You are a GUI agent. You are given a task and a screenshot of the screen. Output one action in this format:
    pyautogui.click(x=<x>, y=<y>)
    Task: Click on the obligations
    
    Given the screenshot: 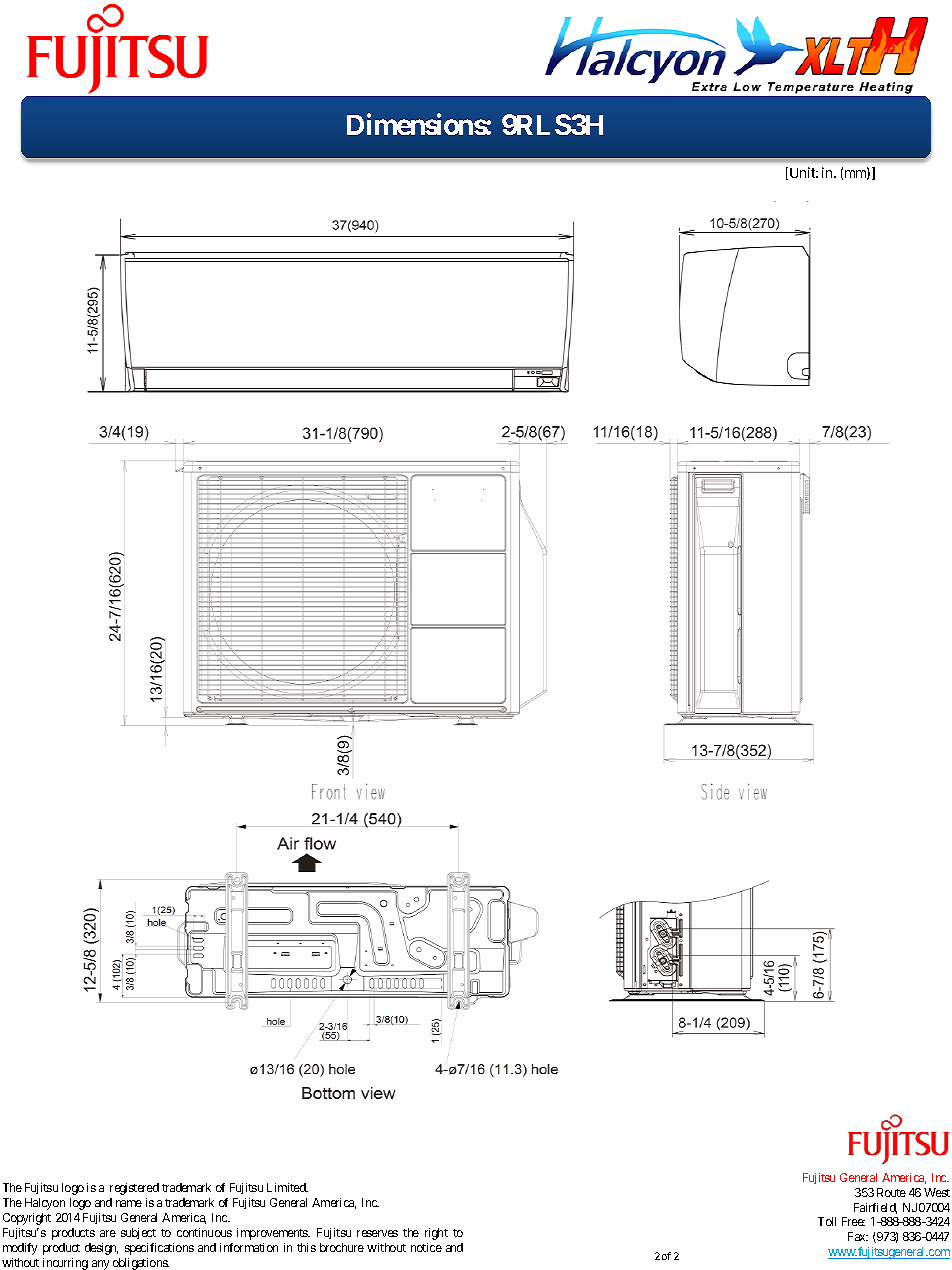 What is the action you would take?
    pyautogui.click(x=141, y=1264)
